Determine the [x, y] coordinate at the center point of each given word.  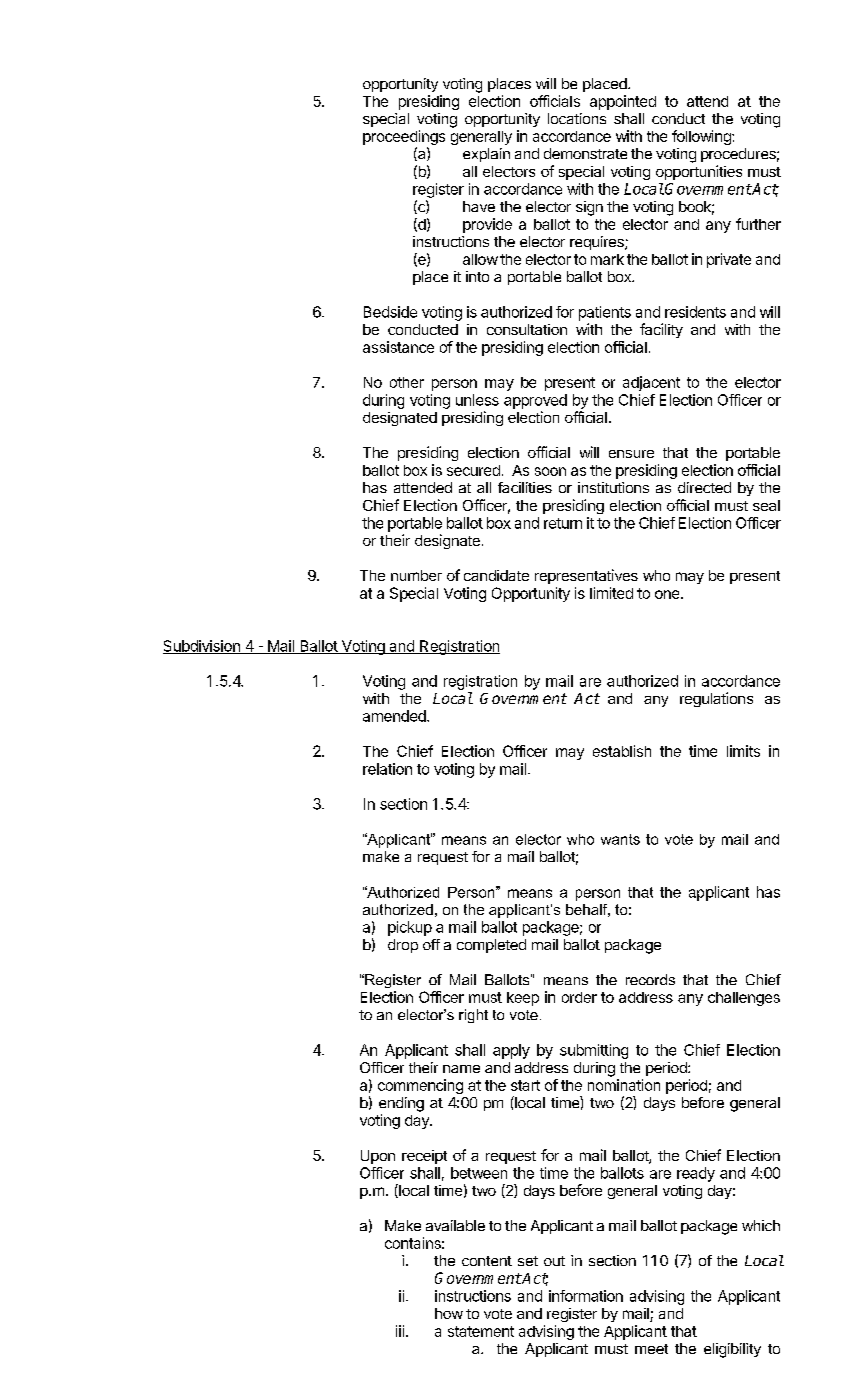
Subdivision [202, 647]
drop [403, 946]
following [702, 137]
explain [486, 155]
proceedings [404, 139]
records [650, 979]
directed [704, 487]
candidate [496, 575]
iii [400, 1331]
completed [491, 946]
